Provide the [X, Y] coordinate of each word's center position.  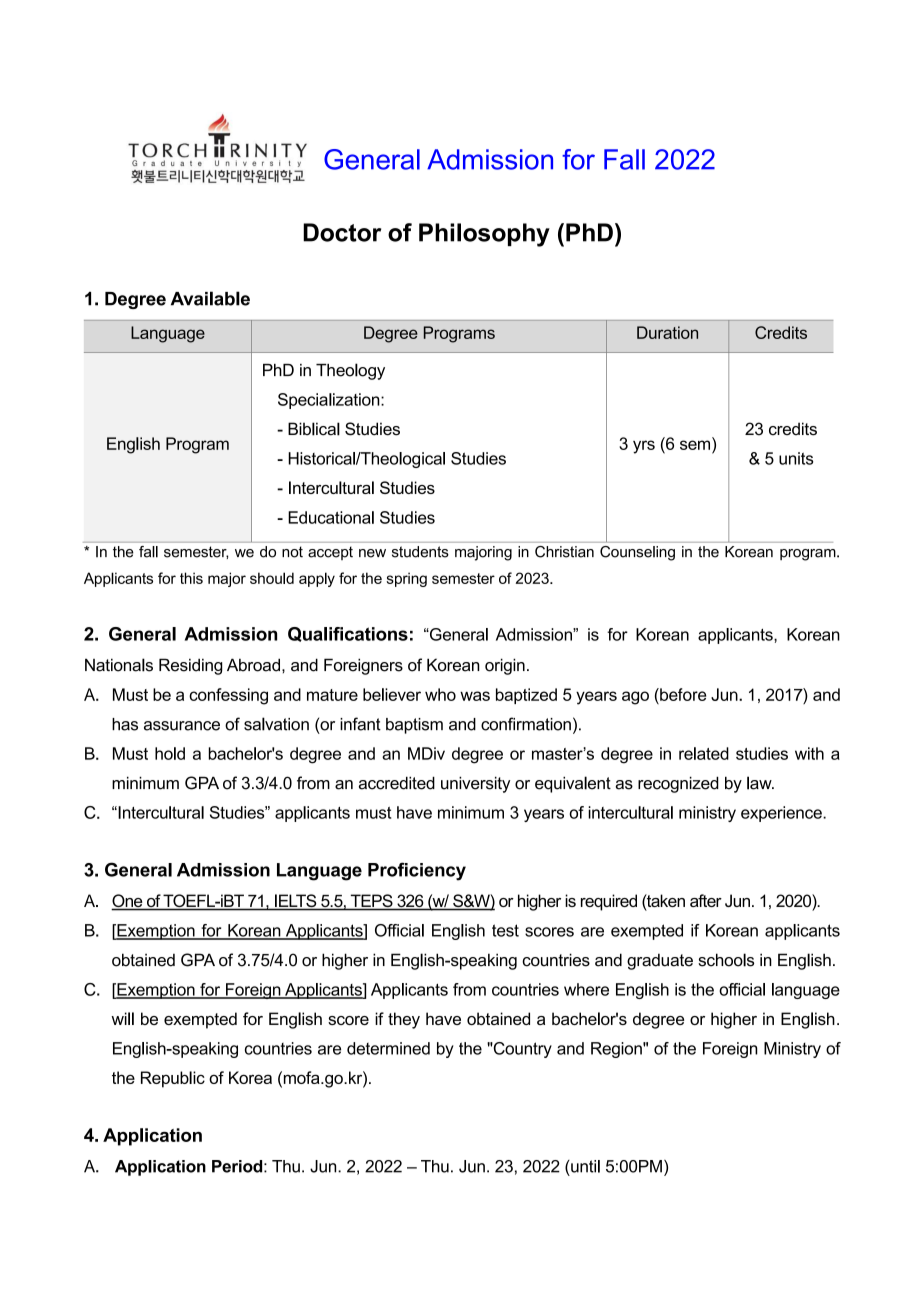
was [475, 696]
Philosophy [484, 235]
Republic [173, 1079]
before [682, 694]
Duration [667, 332]
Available [210, 298]
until [584, 1166]
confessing [228, 696]
